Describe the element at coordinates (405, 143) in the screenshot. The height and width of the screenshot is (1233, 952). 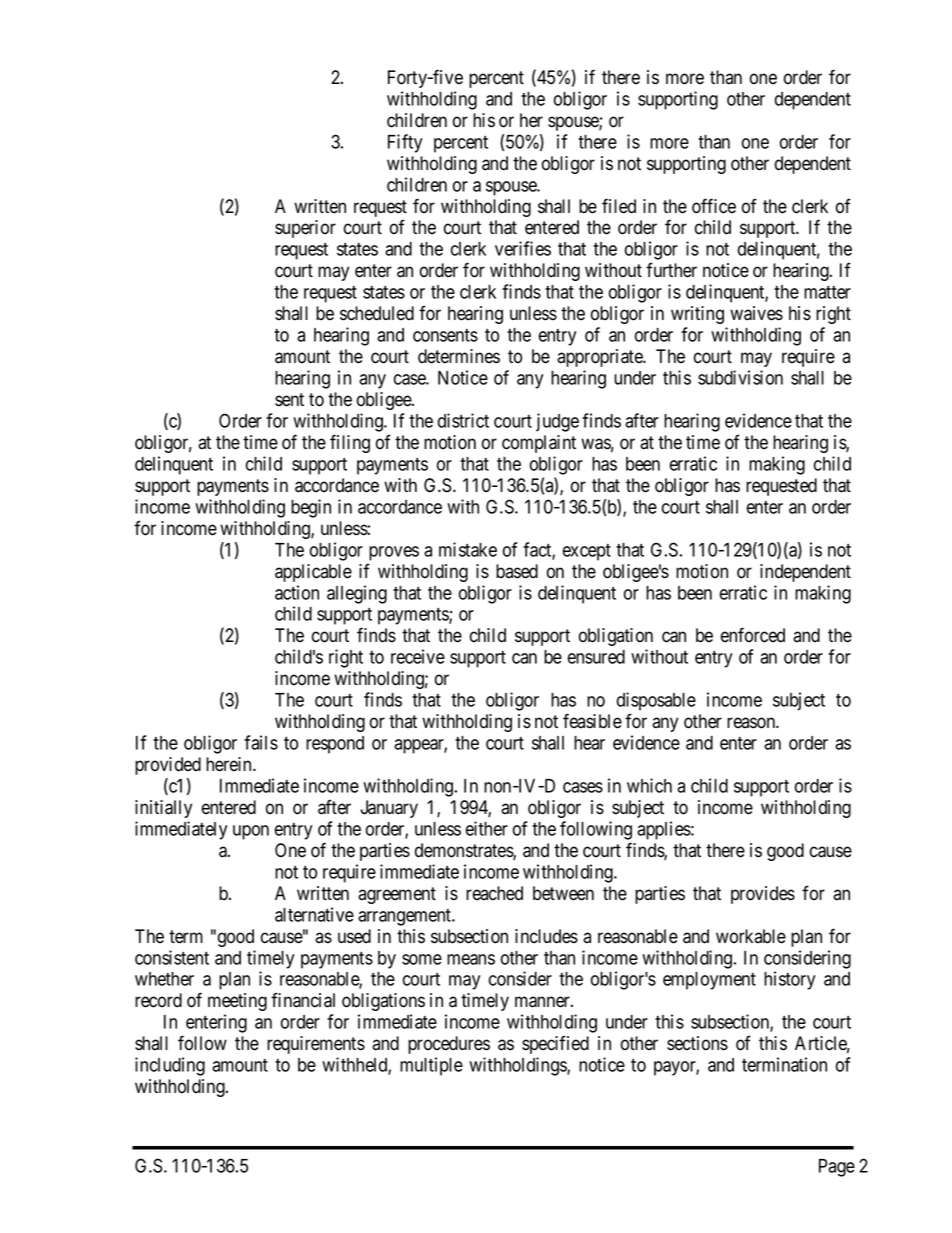
I see `Fifty` at that location.
